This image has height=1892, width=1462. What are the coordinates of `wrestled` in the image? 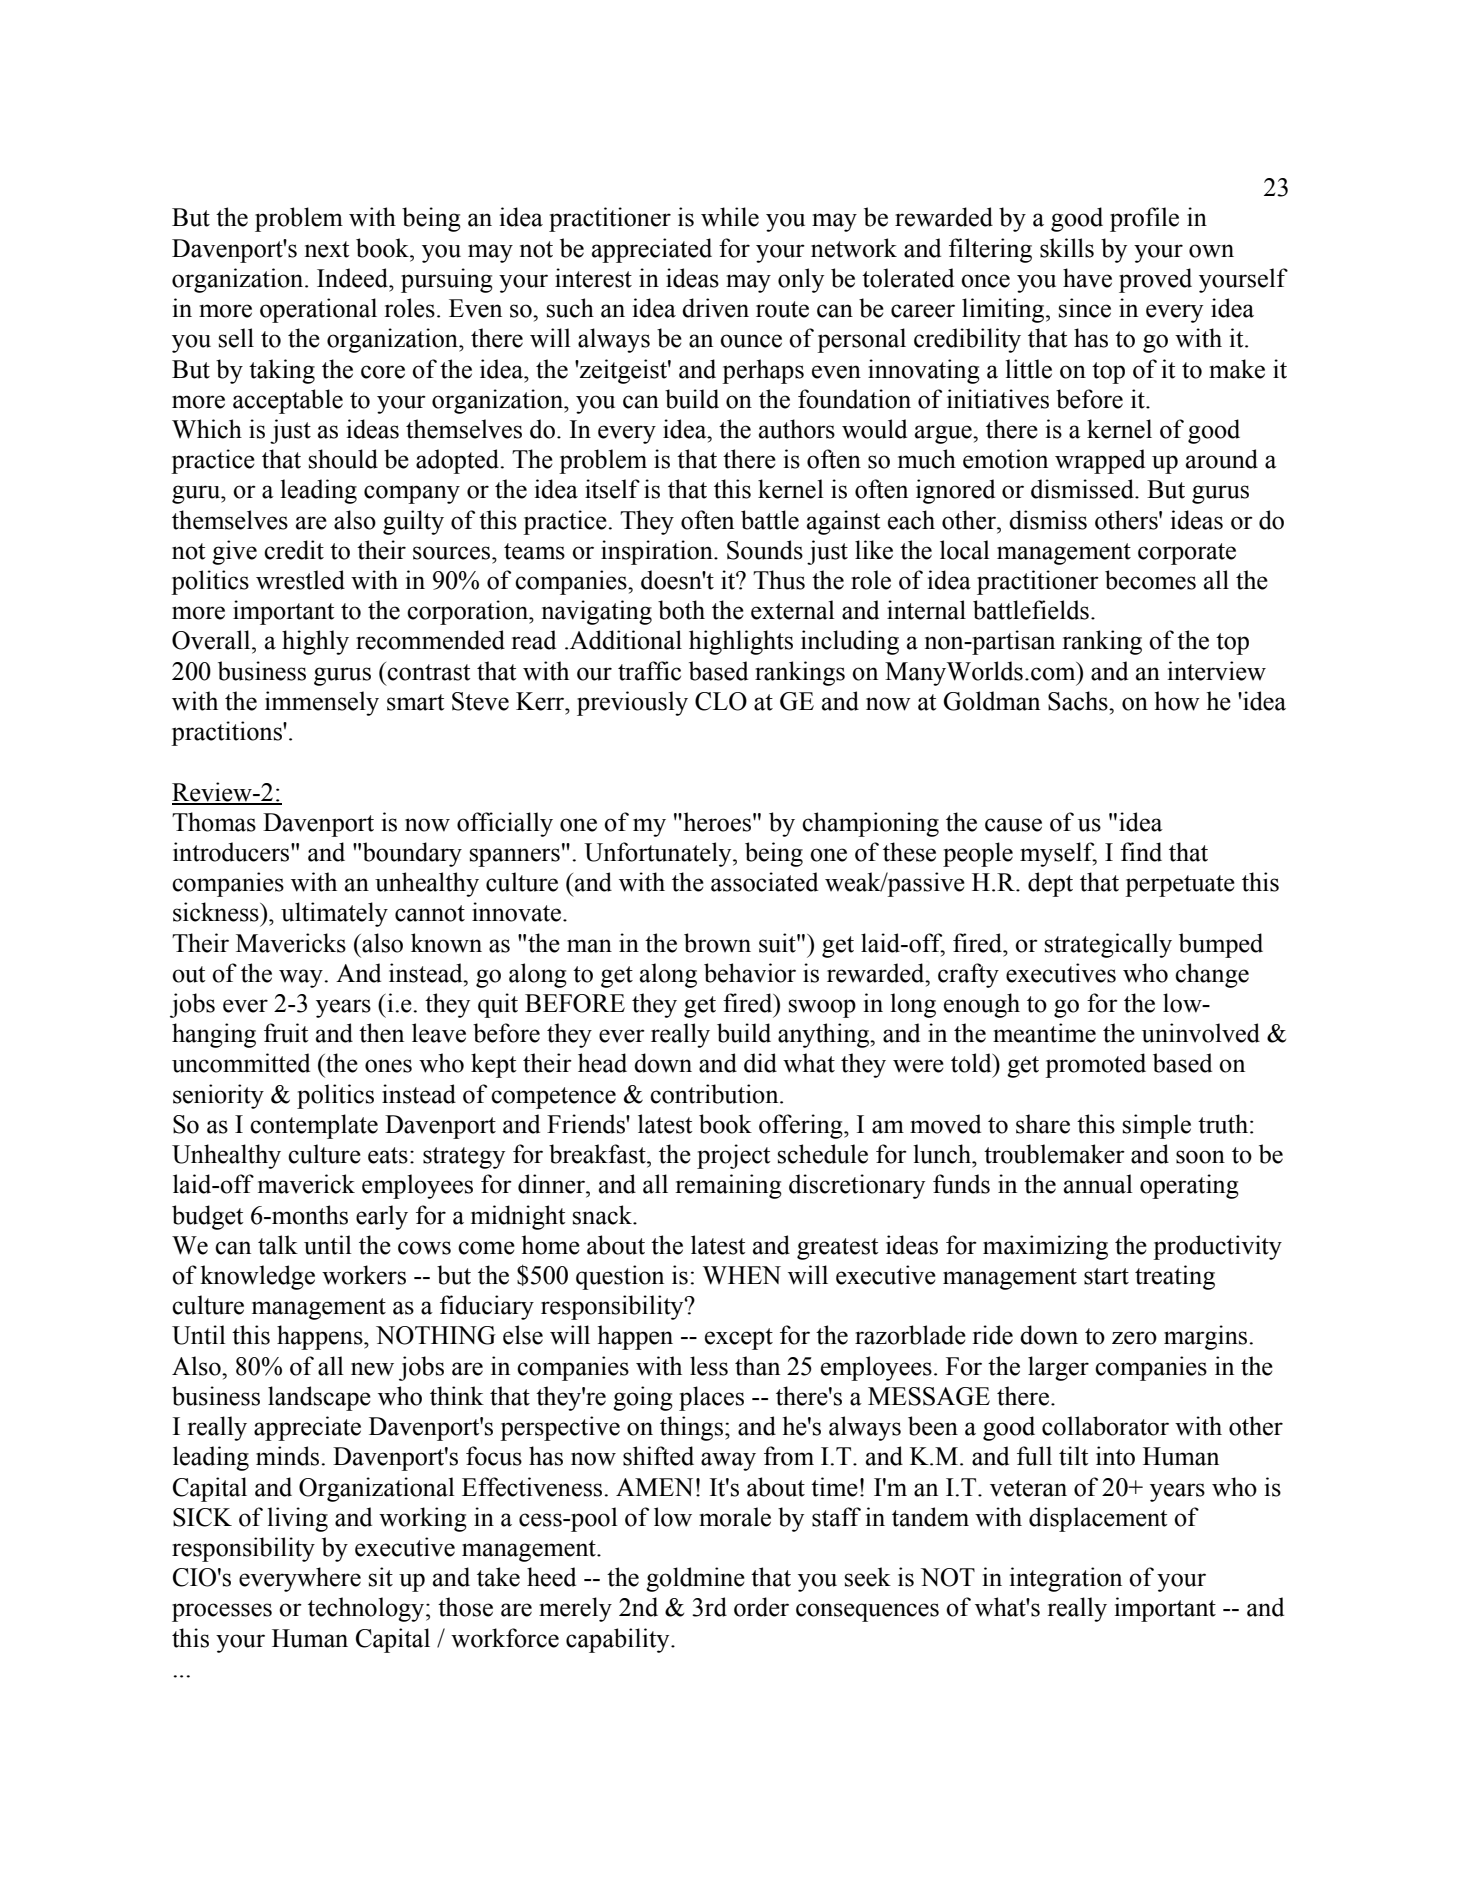 It's located at (300, 580).
